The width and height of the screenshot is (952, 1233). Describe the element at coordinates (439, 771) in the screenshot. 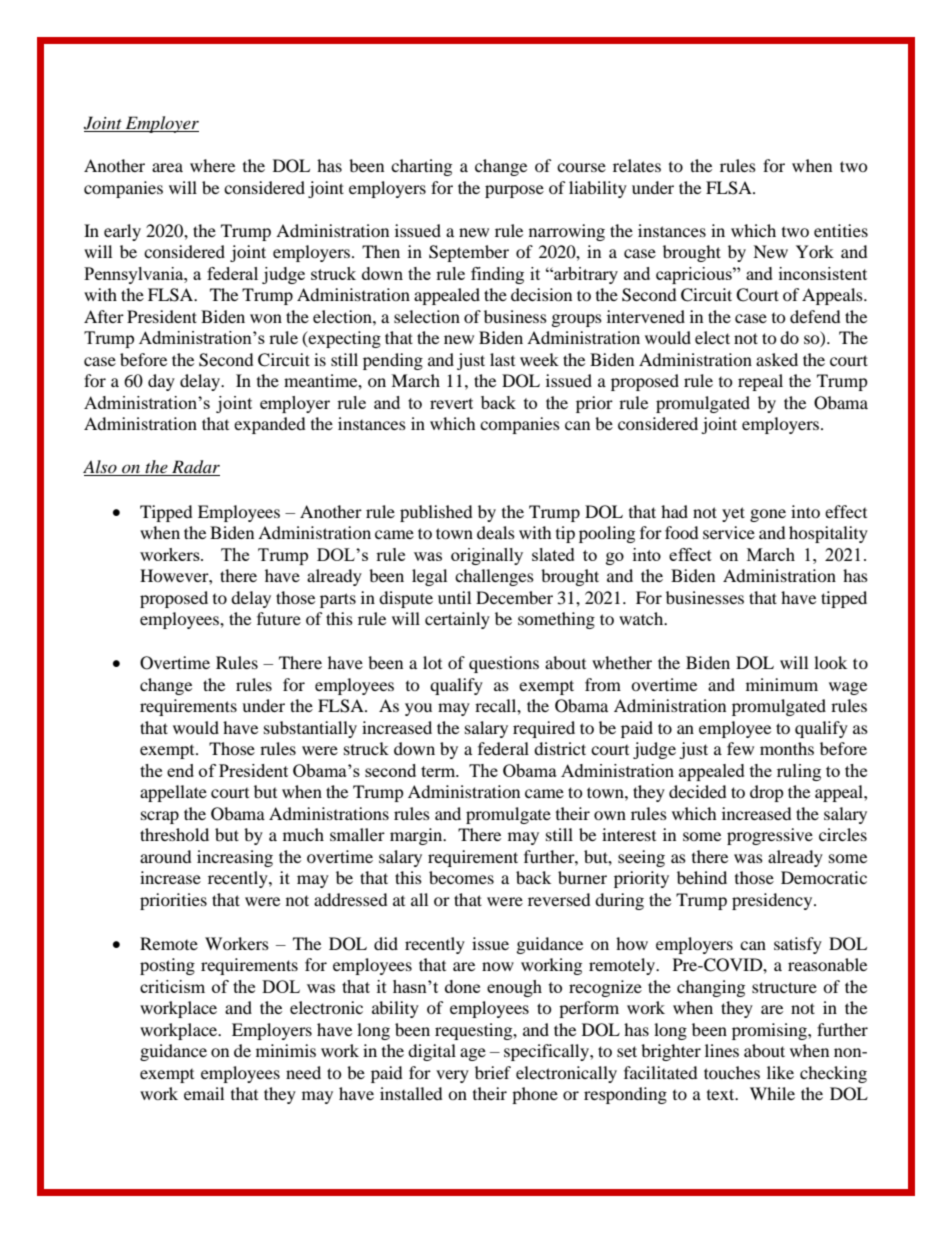

I see `term` at that location.
